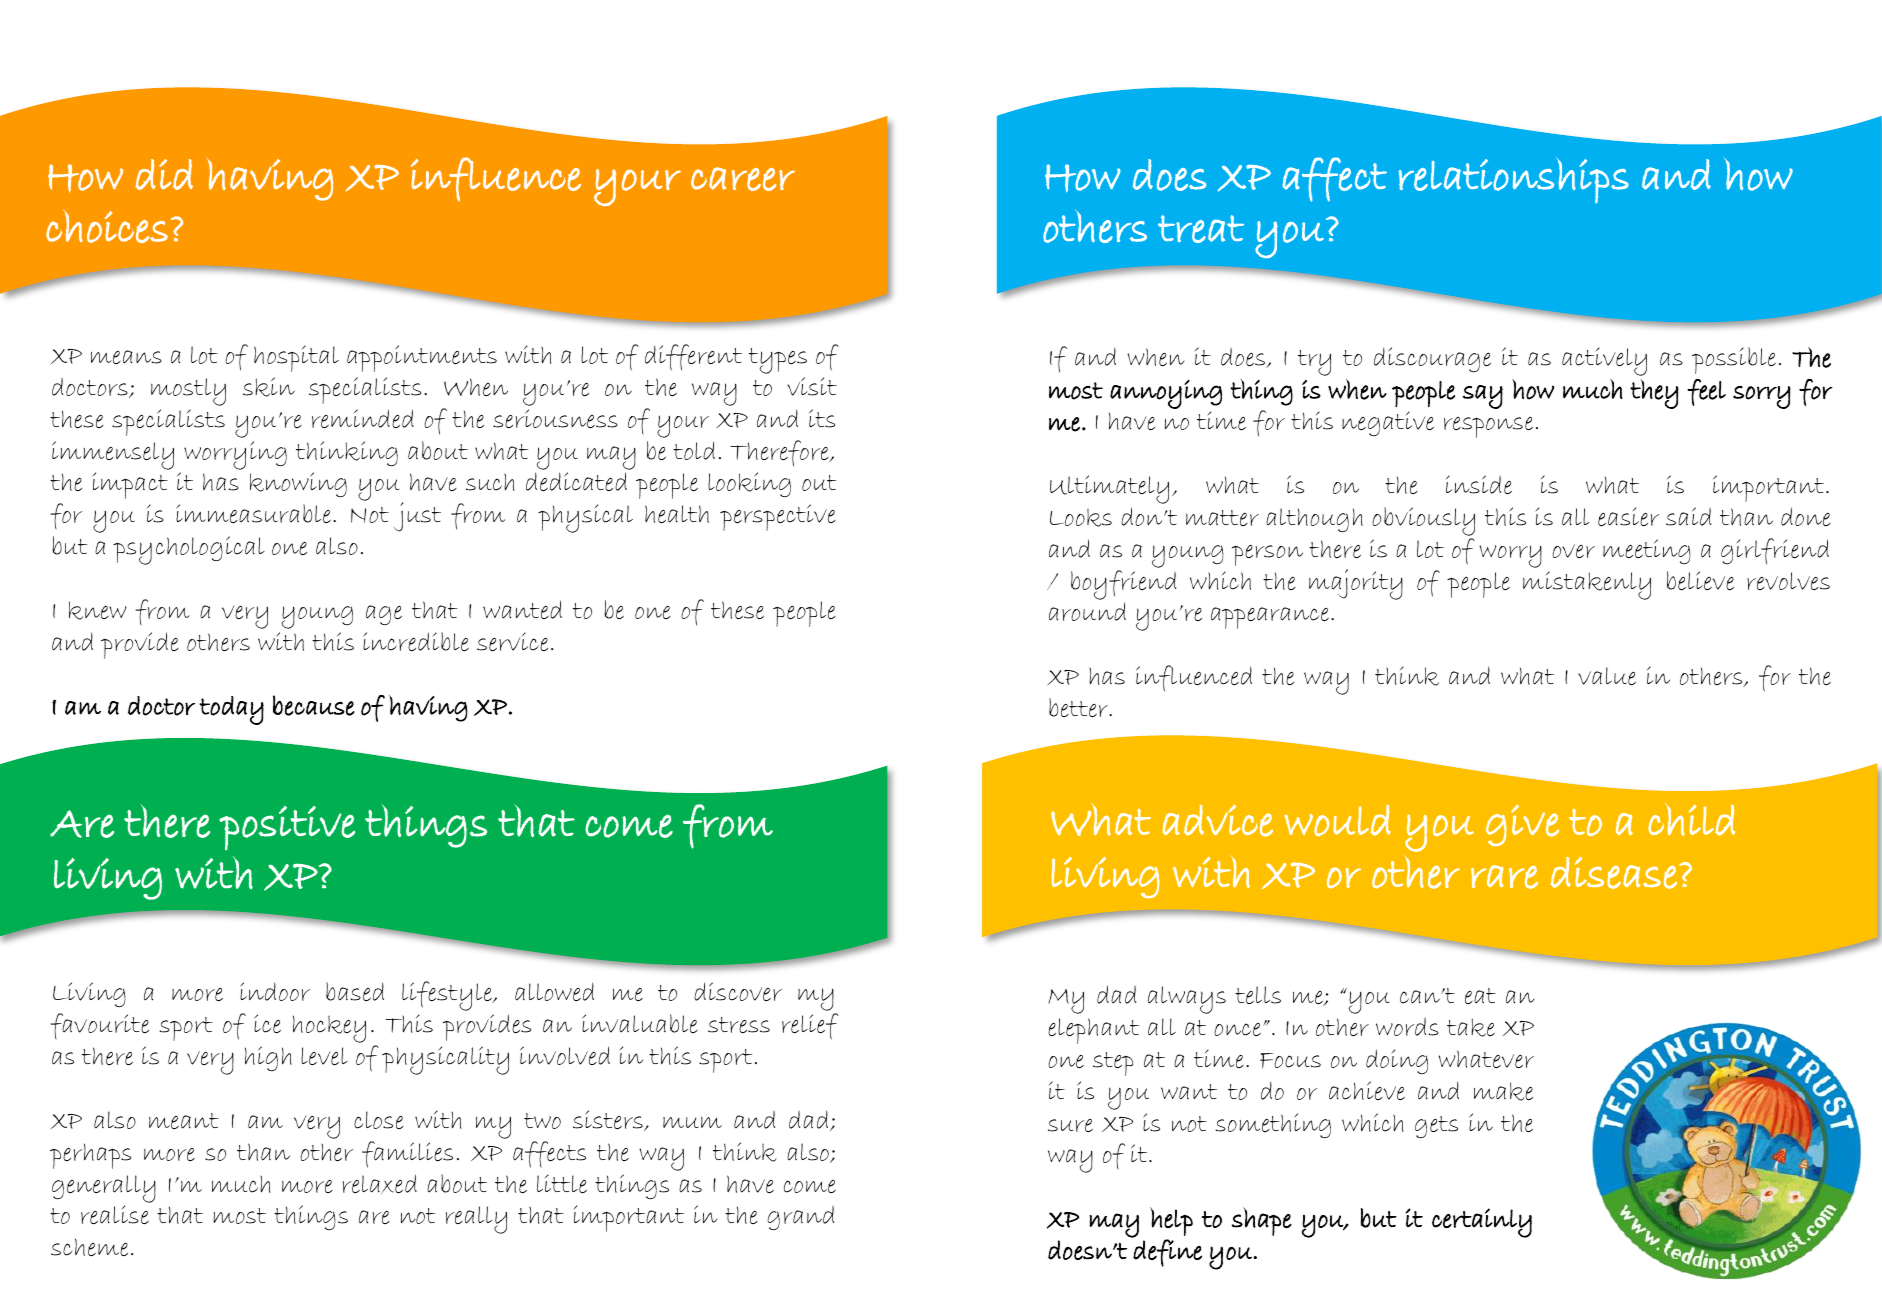 The width and height of the image is (1882, 1303). What do you see at coordinates (164, 174) in the image?
I see `did` at bounding box center [164, 174].
